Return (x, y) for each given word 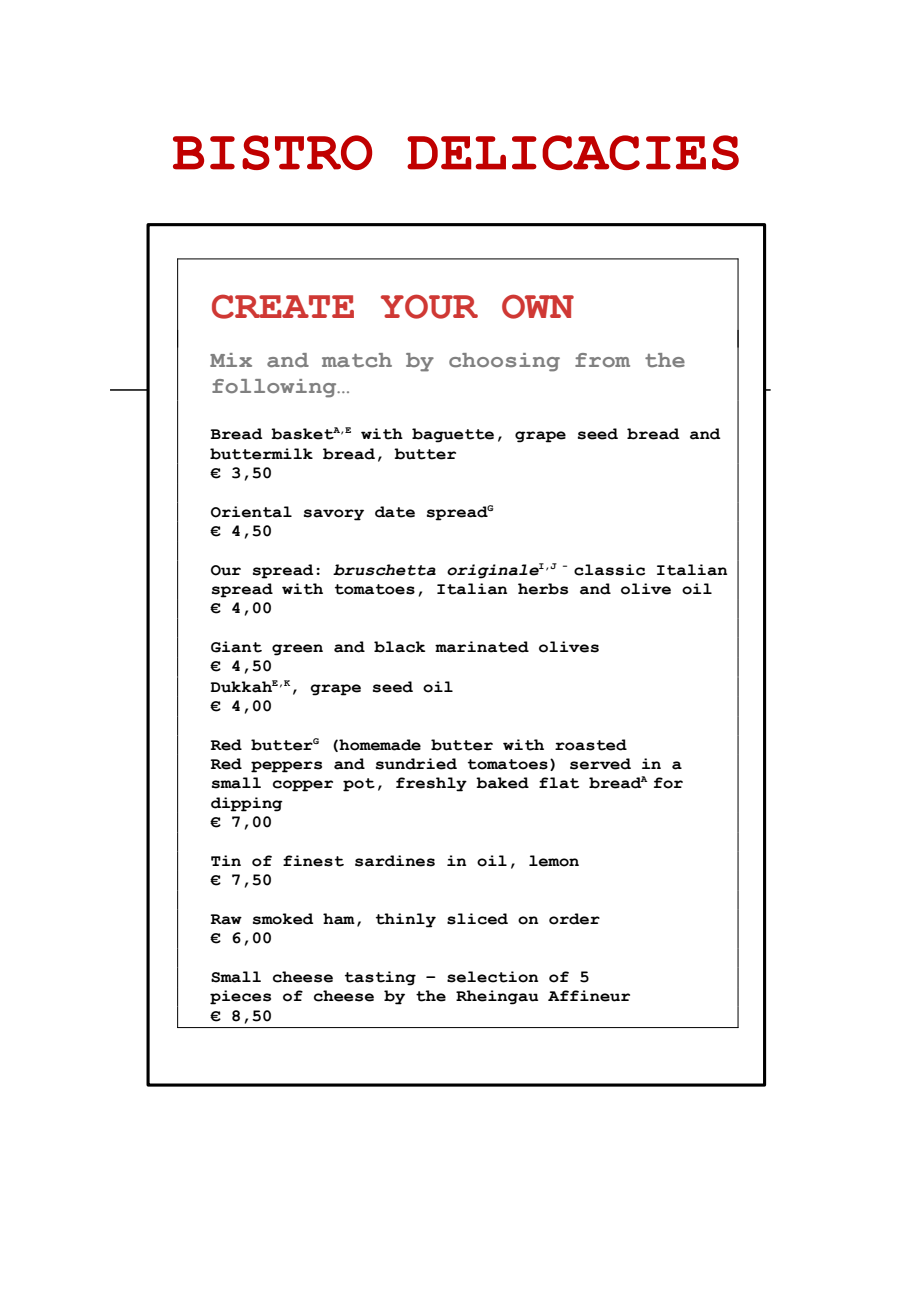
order (574, 919)
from (602, 360)
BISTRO (272, 152)
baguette (453, 435)
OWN (538, 306)
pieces (240, 997)
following (275, 388)
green (297, 650)
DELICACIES (573, 152)
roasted (591, 745)
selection (492, 977)
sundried (416, 764)
